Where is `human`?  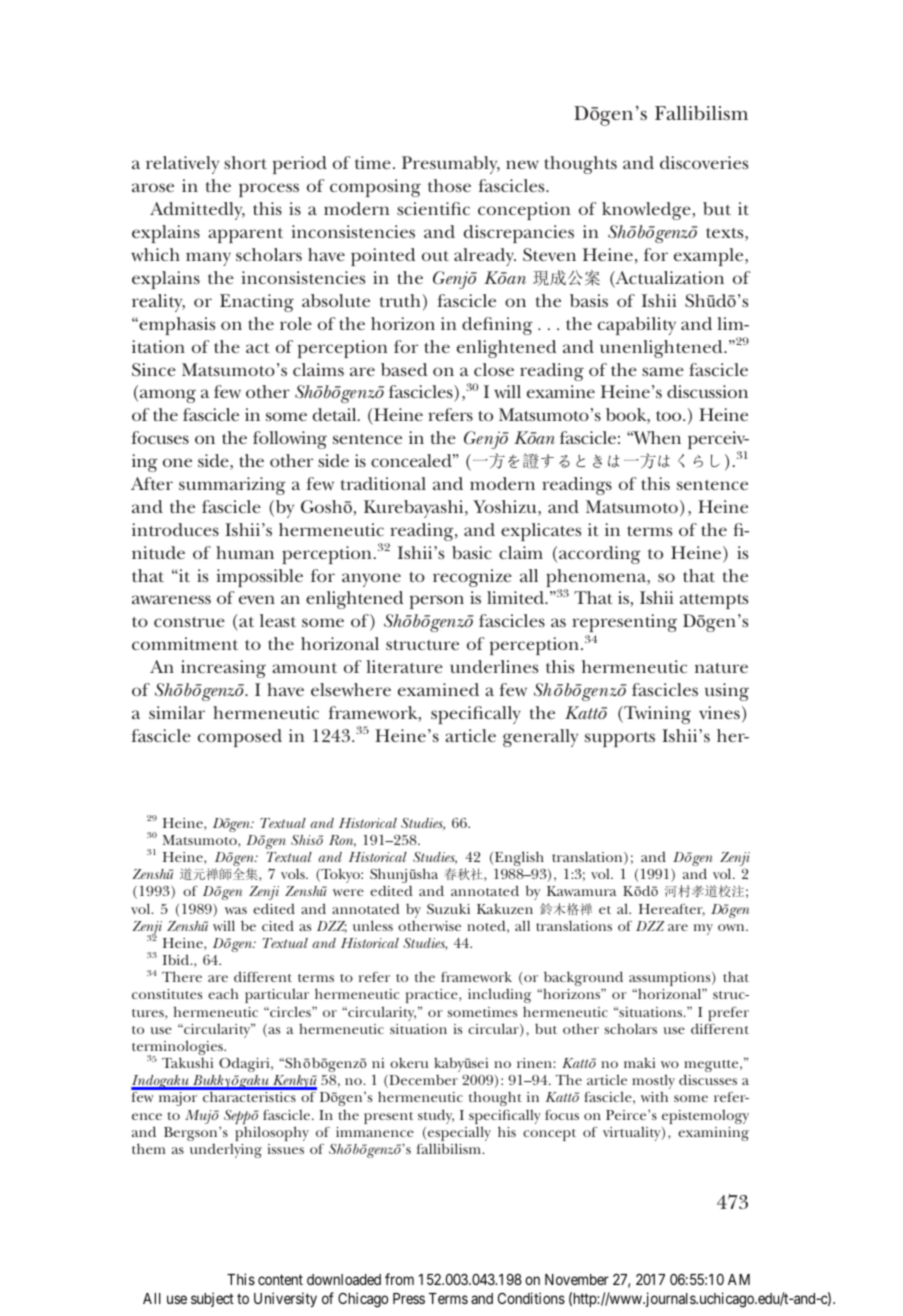 human is located at coordinates (245, 552).
